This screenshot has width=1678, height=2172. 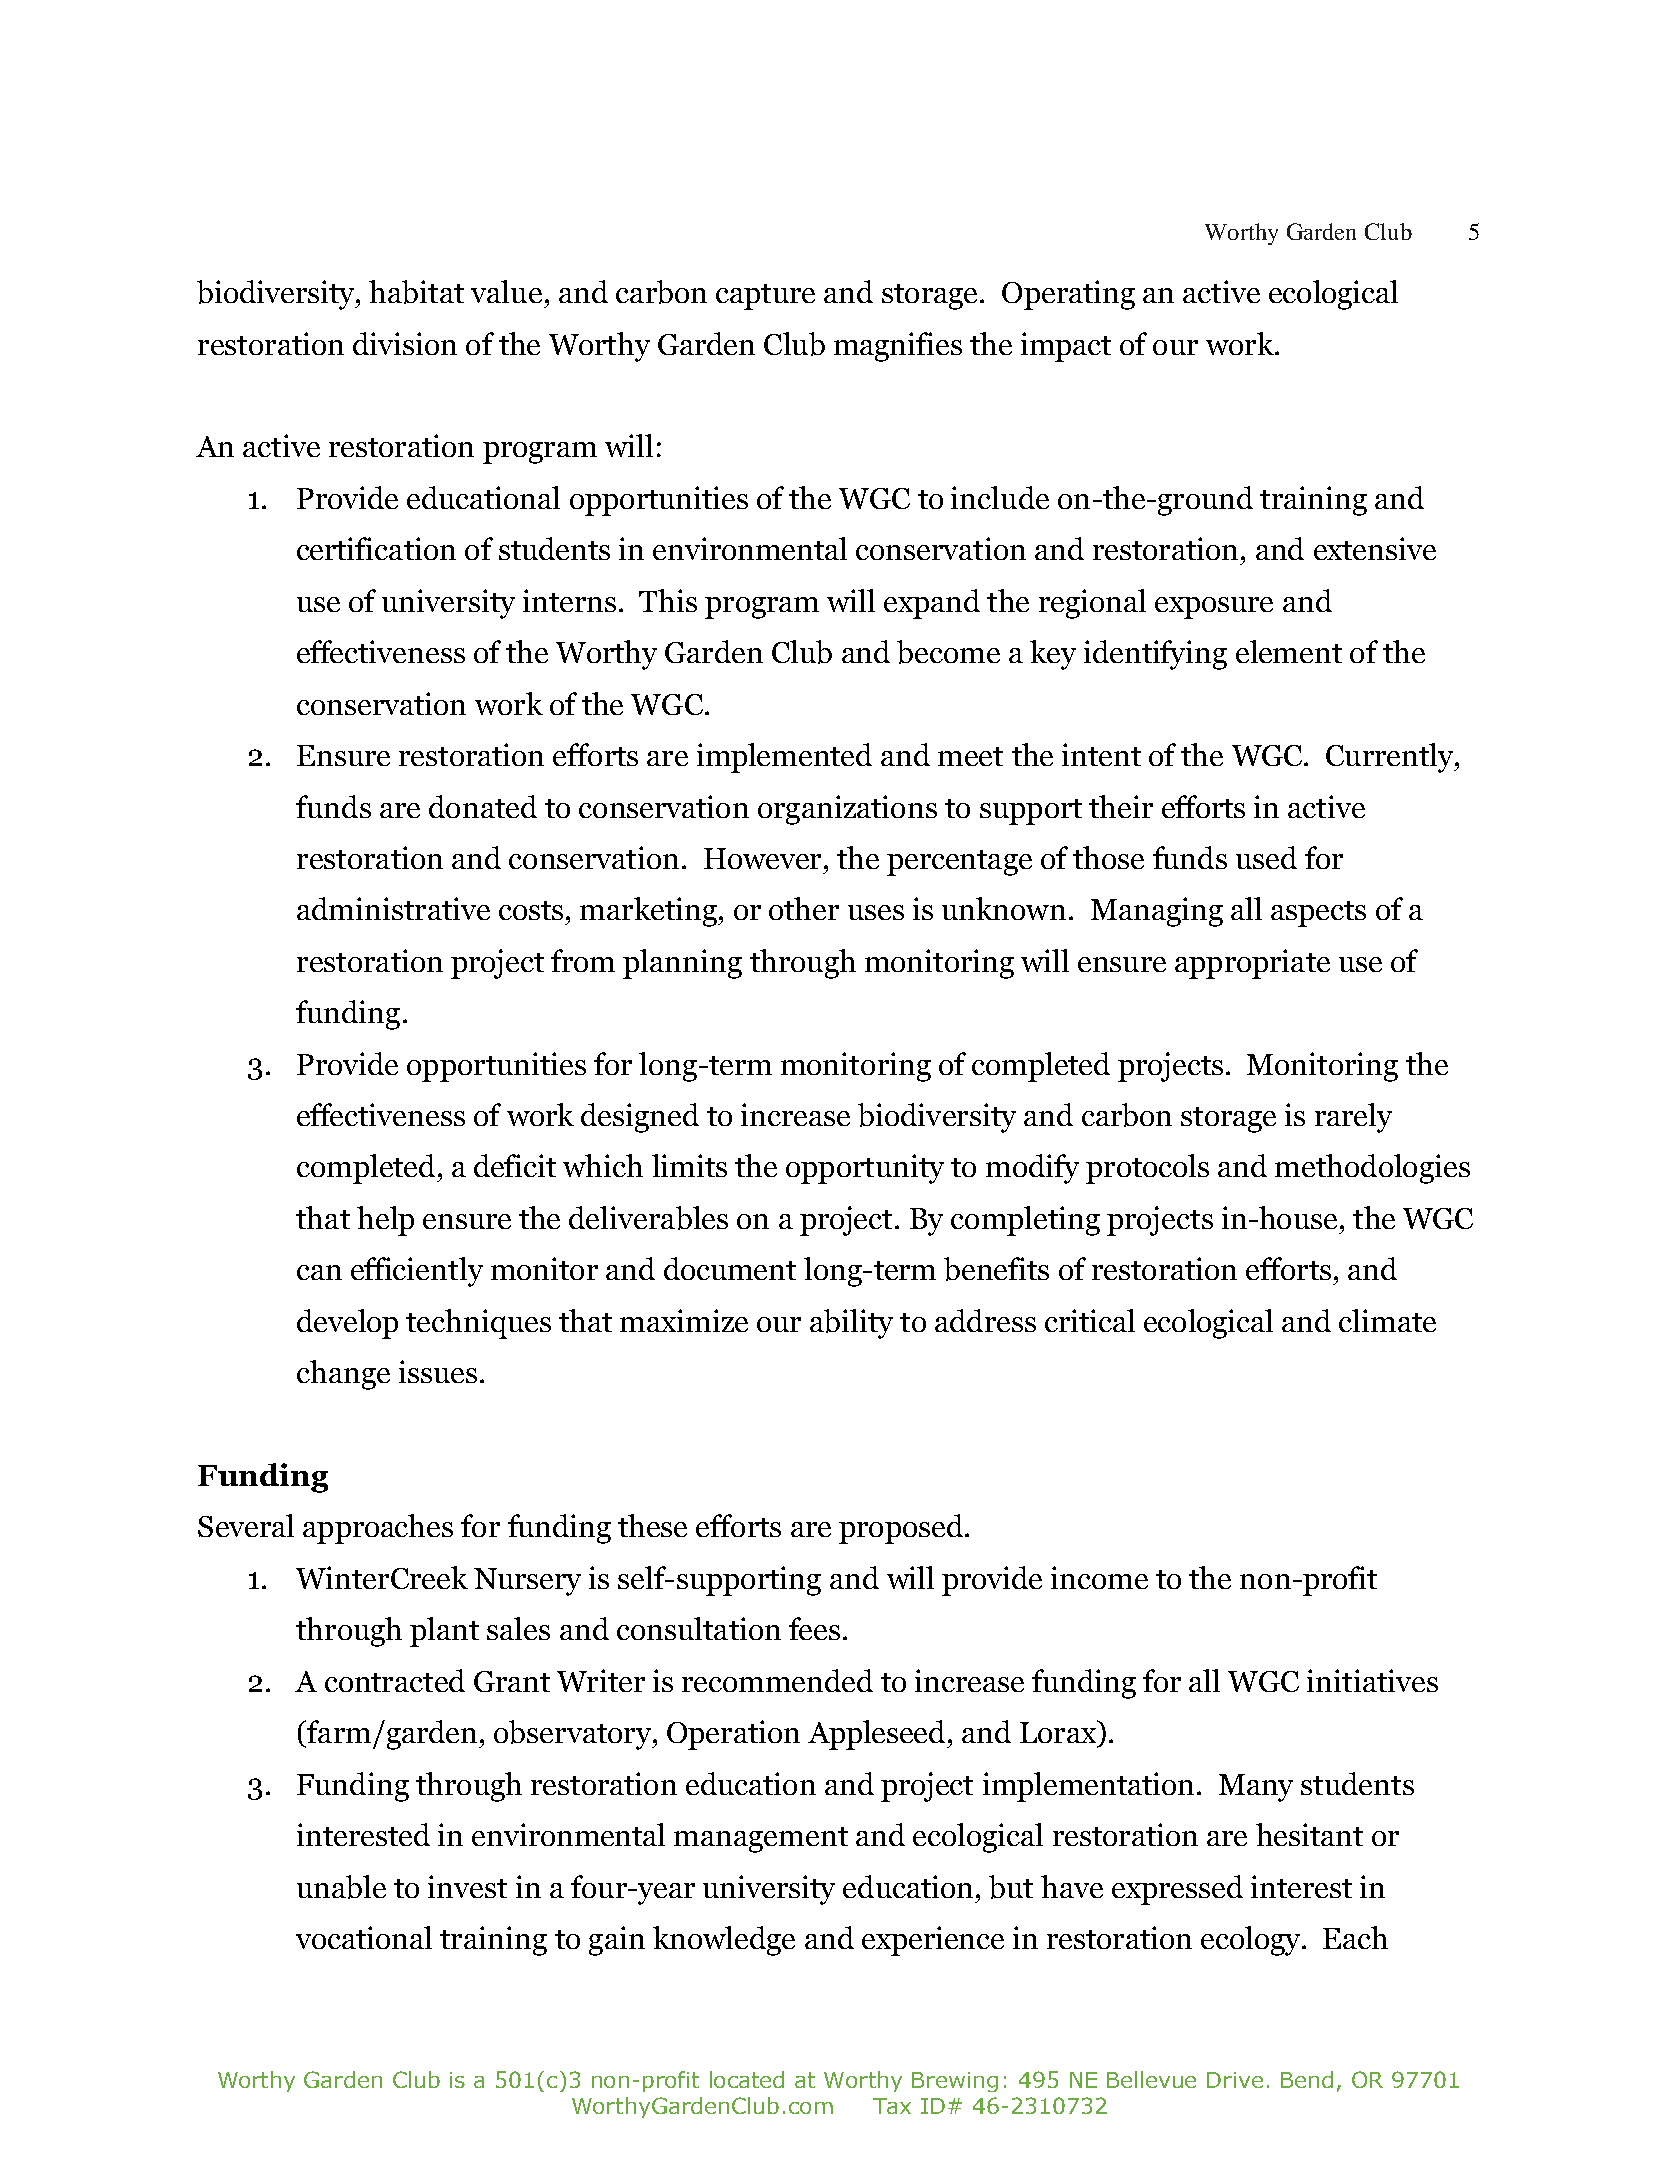 What do you see at coordinates (784, 758) in the screenshot?
I see `implemented` at bounding box center [784, 758].
